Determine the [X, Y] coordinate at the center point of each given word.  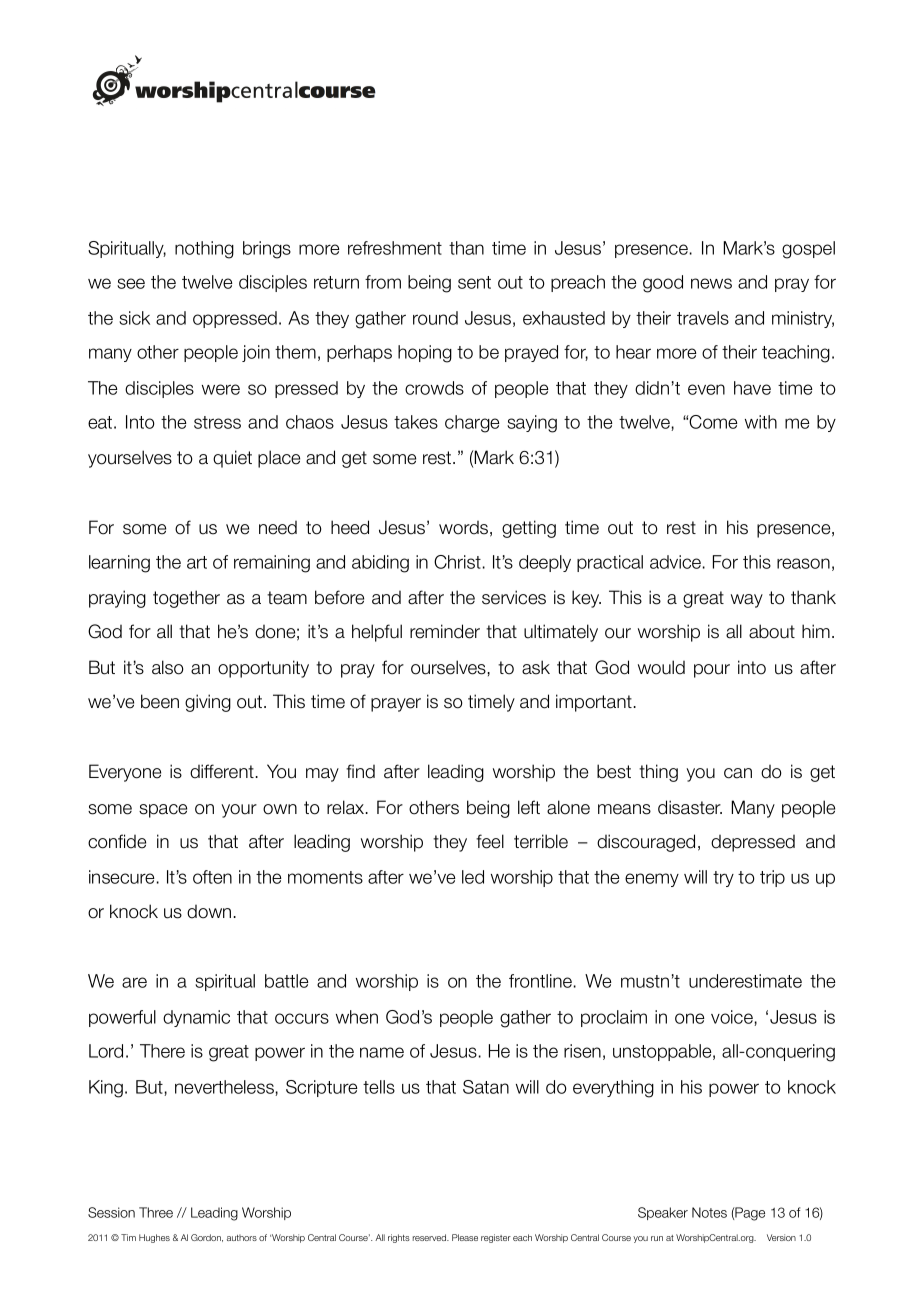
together [186, 599]
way [747, 601]
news [711, 283]
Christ [457, 562]
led [473, 877]
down [209, 912]
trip [772, 878]
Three [156, 1212]
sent [474, 282]
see [131, 283]
